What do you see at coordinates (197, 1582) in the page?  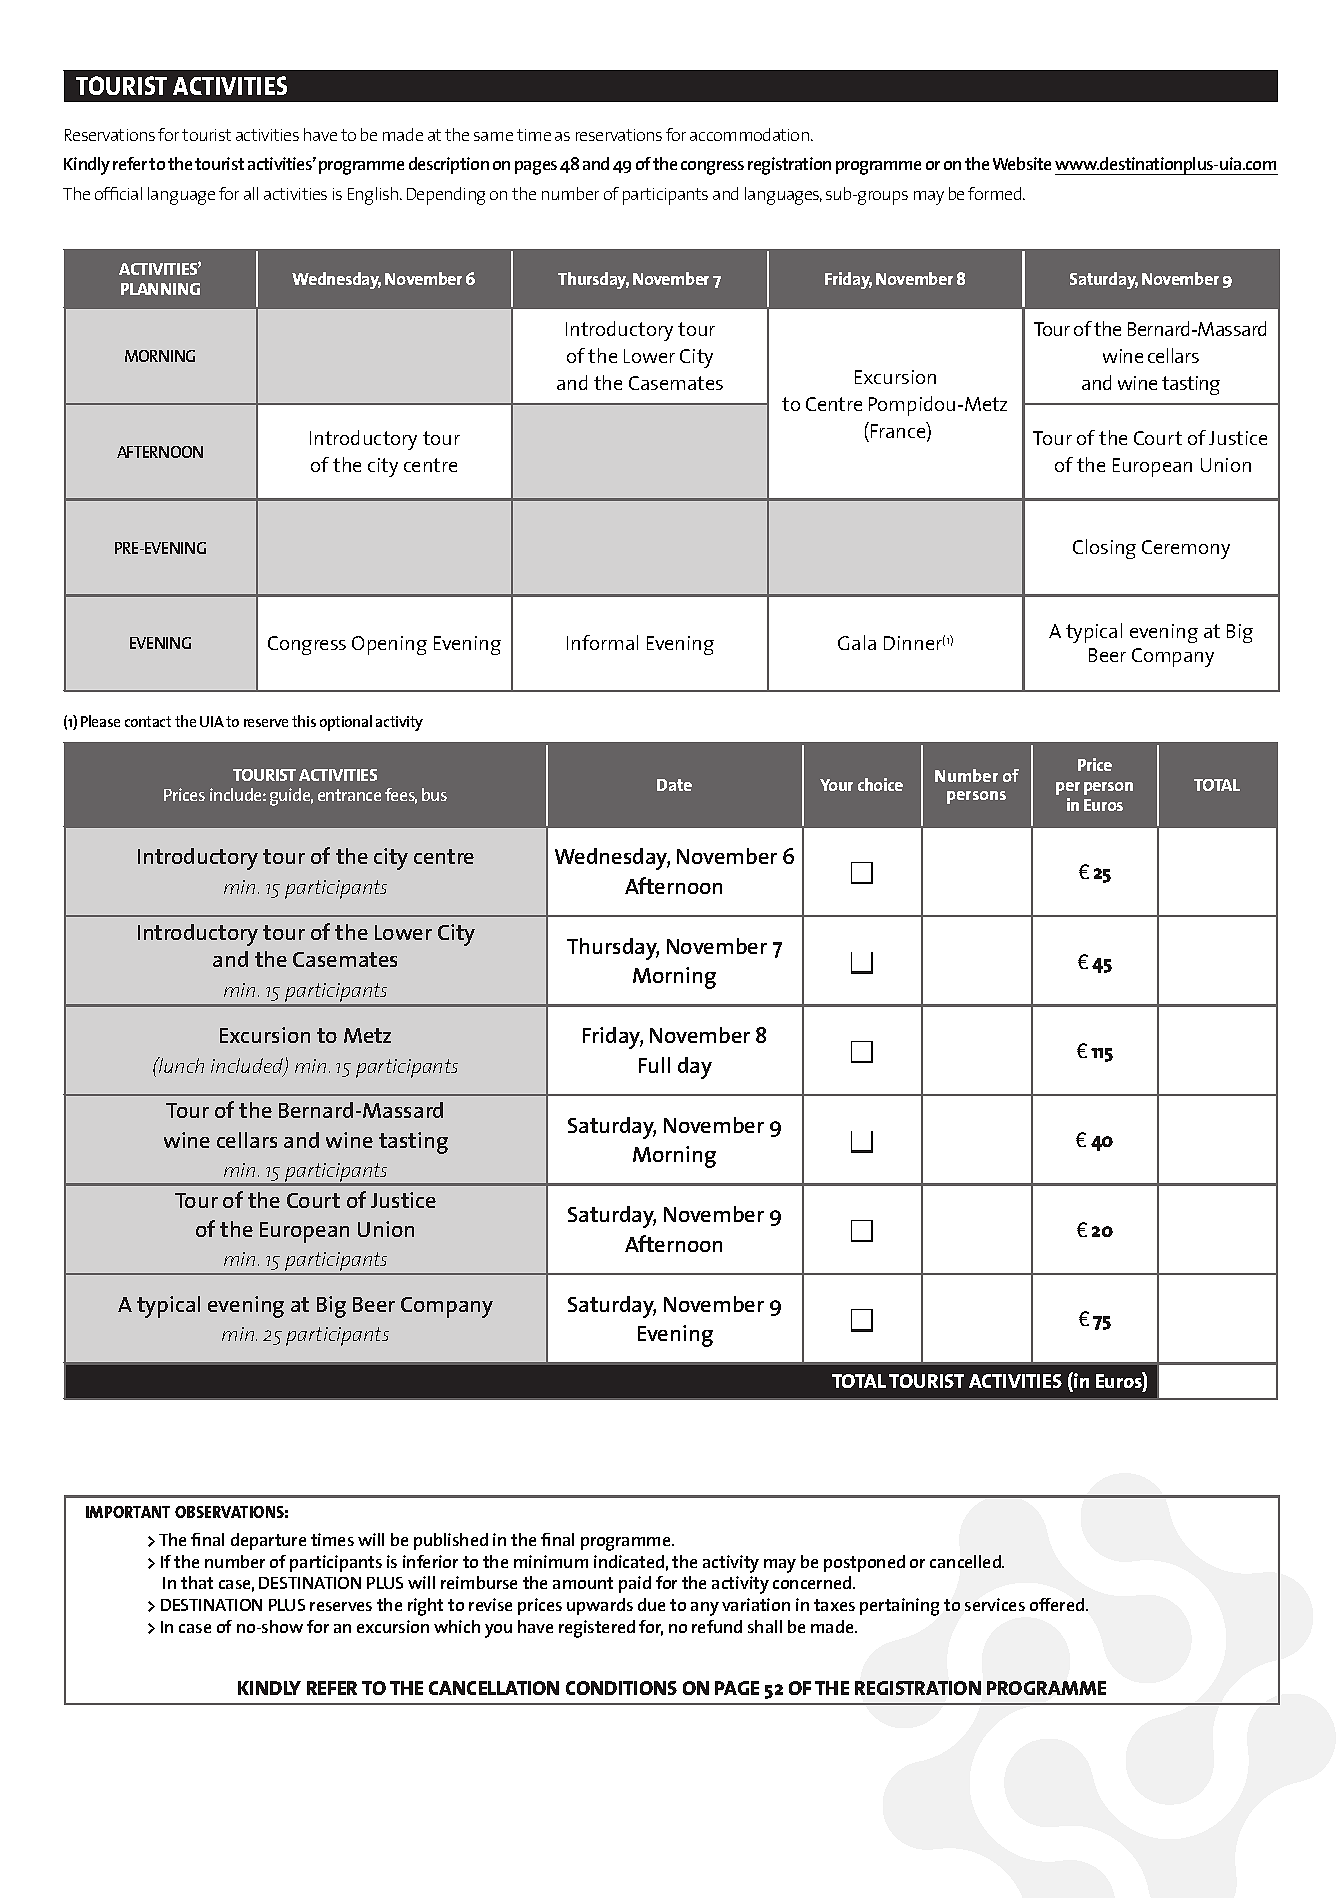 I see `that` at bounding box center [197, 1582].
